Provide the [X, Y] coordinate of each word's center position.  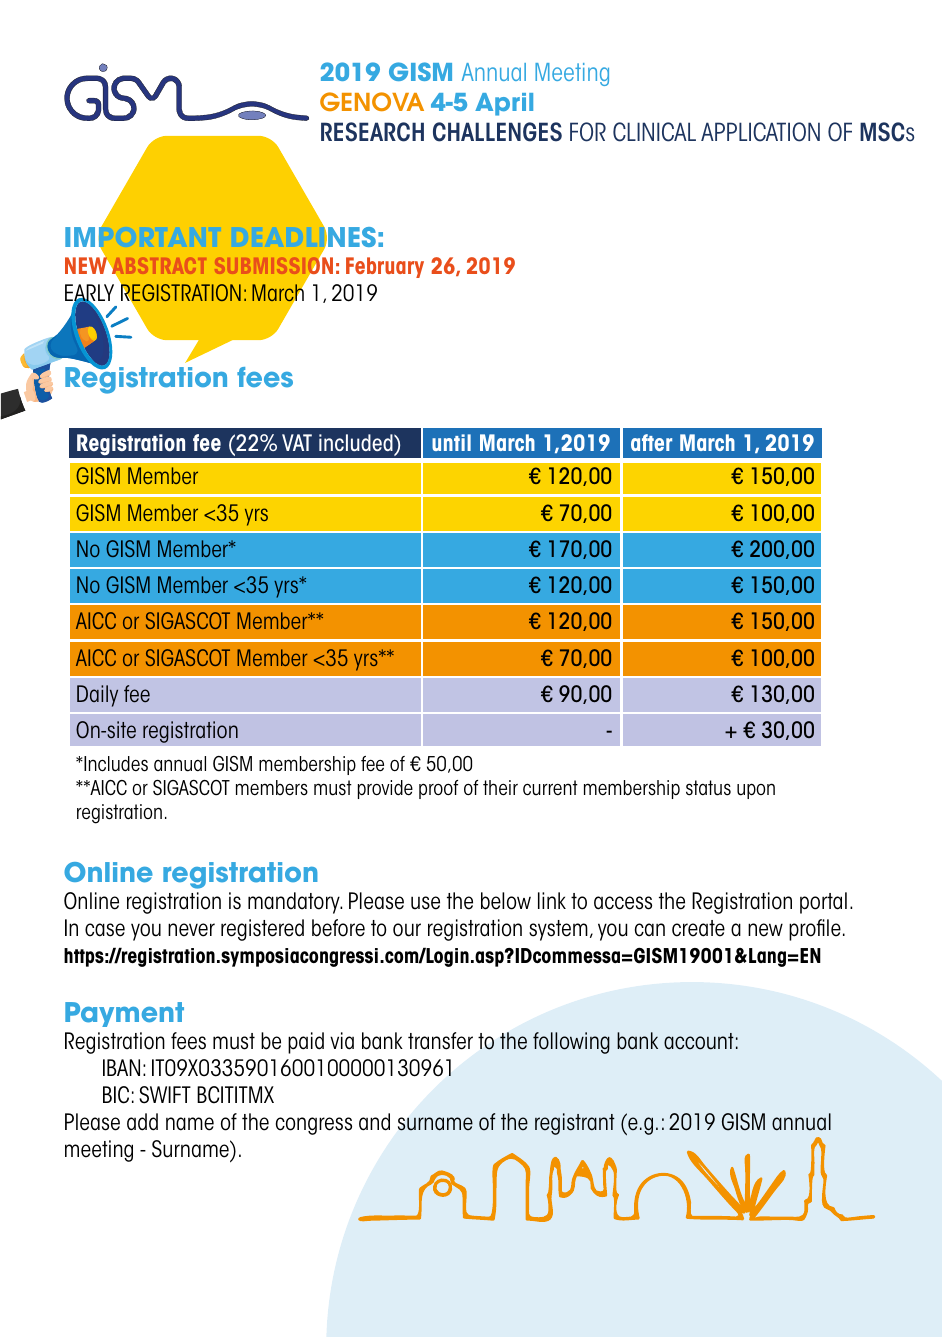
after [651, 442]
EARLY [89, 294]
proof [438, 789]
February [385, 267]
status [708, 788]
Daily [97, 696]
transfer [440, 1041]
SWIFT [165, 1095]
